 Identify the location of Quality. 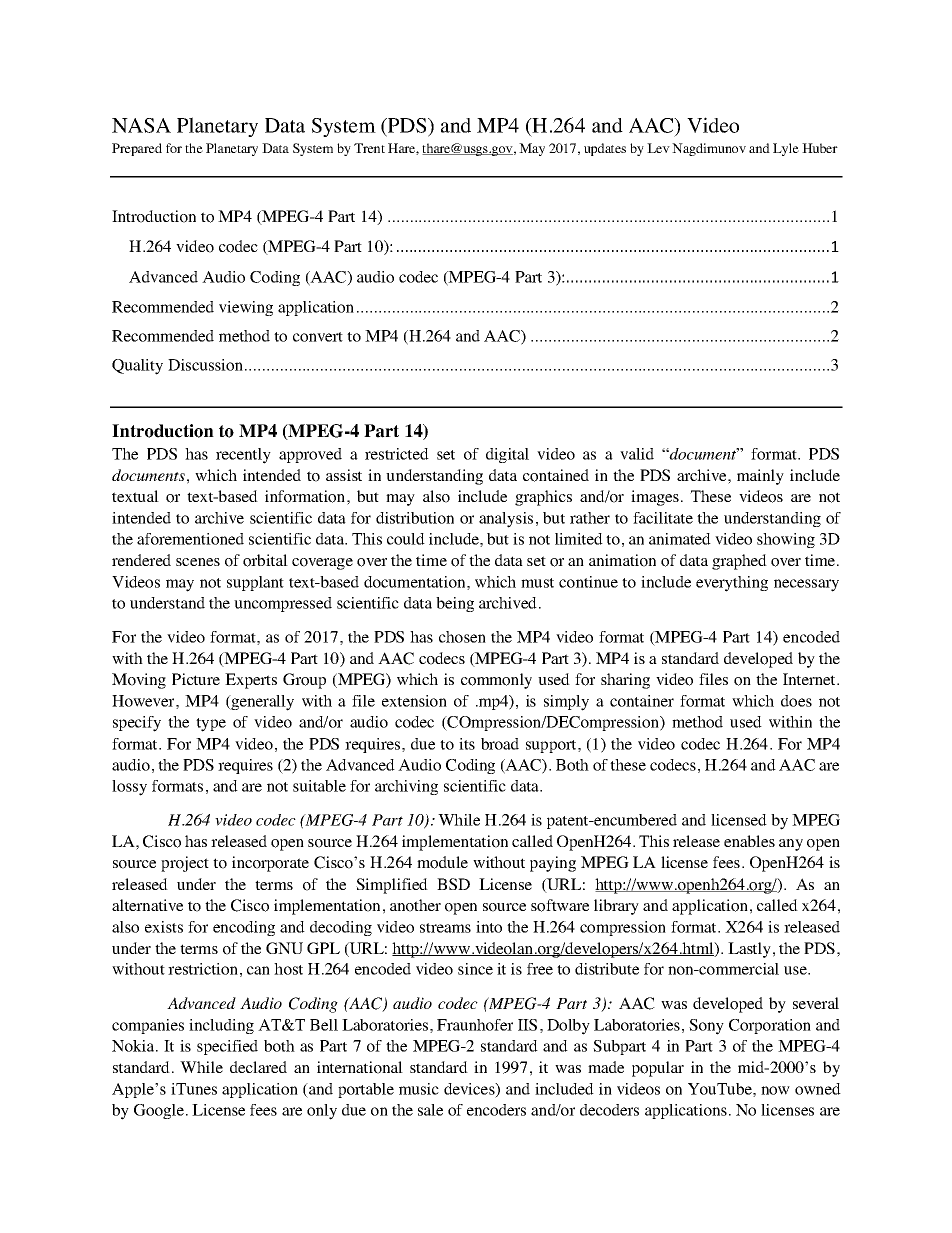
(137, 367).
